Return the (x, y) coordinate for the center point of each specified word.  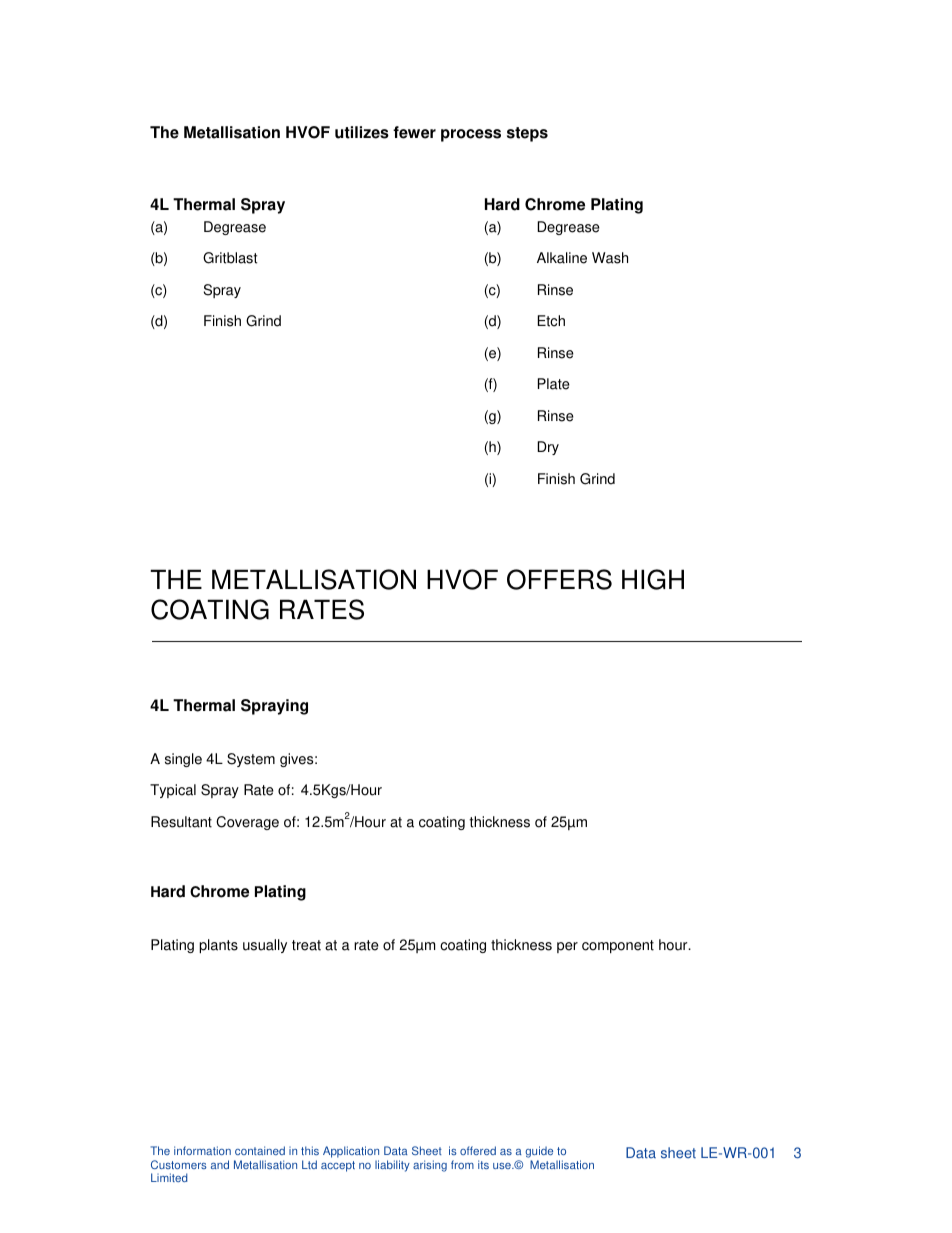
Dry (548, 448)
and (220, 1164)
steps (527, 134)
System (251, 760)
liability (392, 1166)
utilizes (362, 132)
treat (306, 945)
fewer (414, 132)
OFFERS (559, 579)
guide (539, 1153)
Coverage (247, 823)
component (618, 946)
